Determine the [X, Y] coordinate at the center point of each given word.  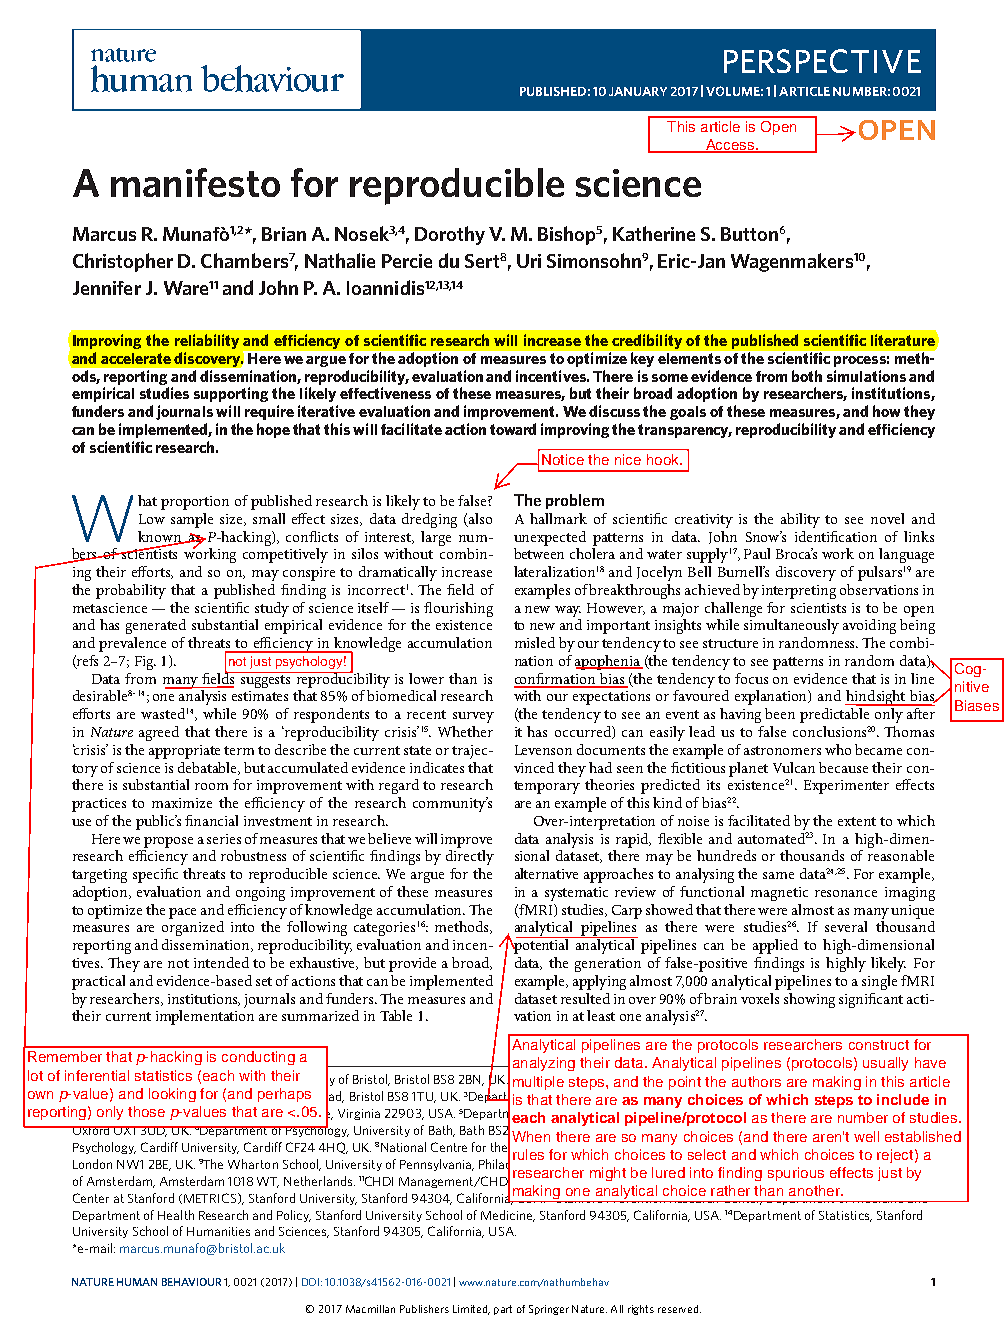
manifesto [195, 182]
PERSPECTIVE [822, 61]
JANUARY [638, 91]
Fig [145, 663]
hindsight [876, 698]
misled [535, 642]
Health [176, 1215]
